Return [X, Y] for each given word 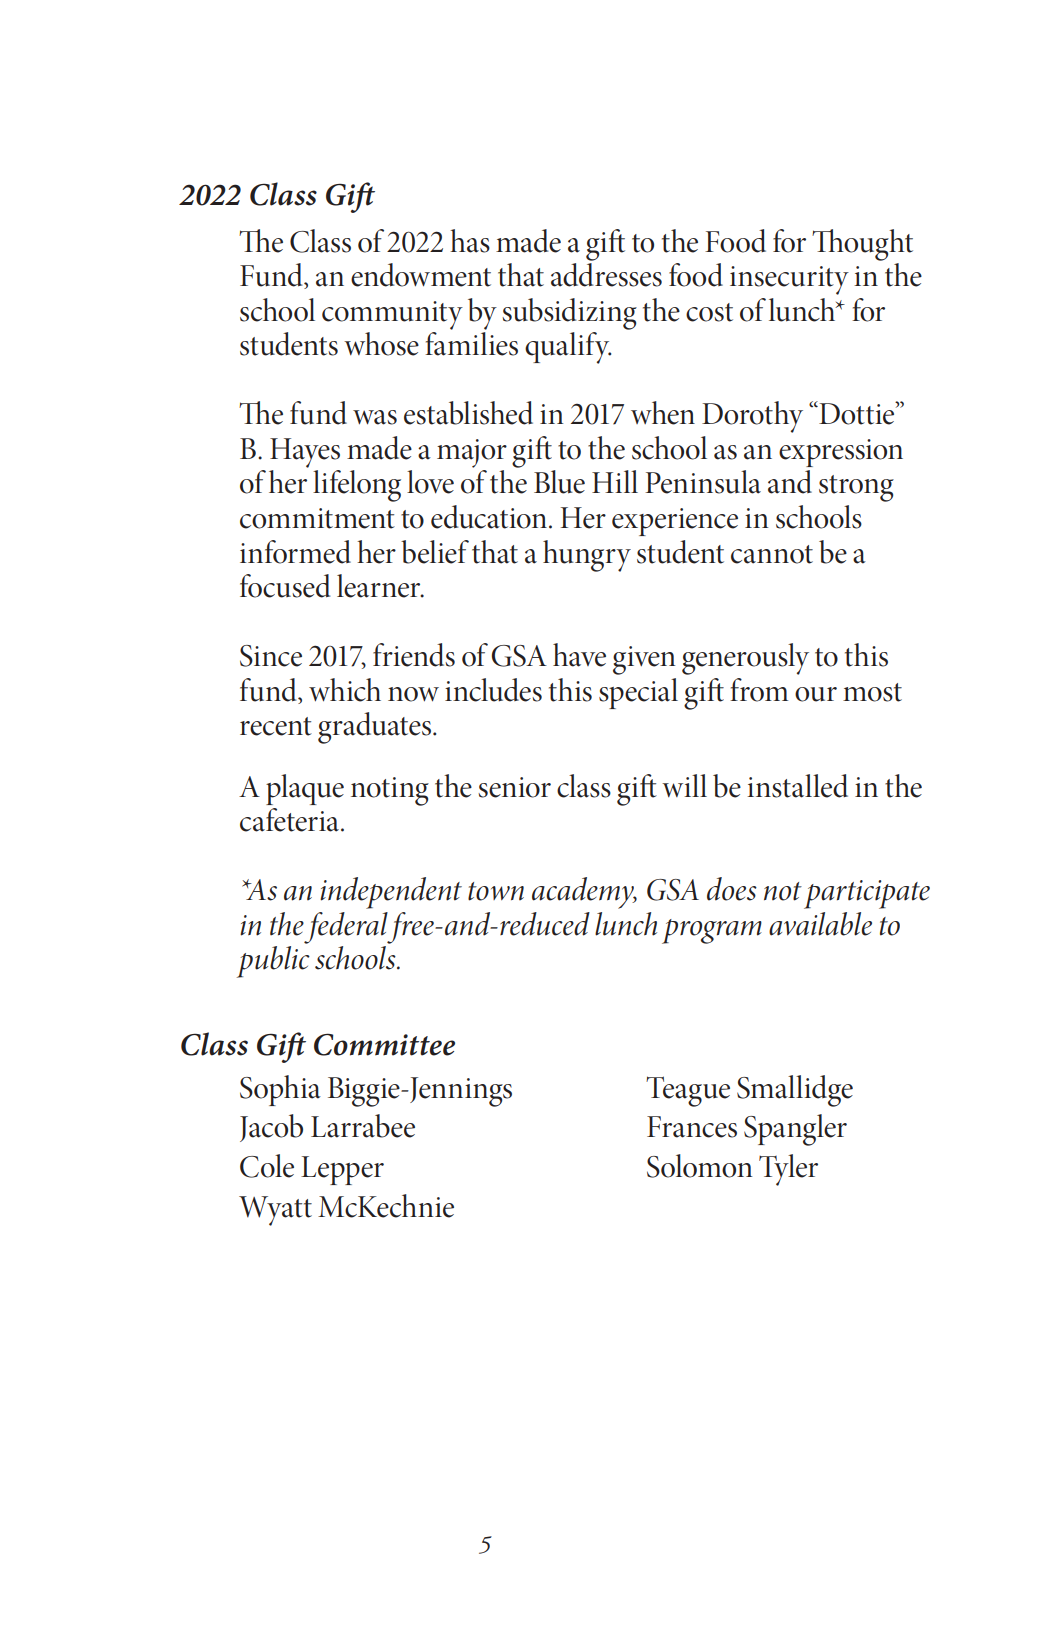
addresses [606, 275]
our [816, 694]
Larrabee [363, 1126]
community [392, 315]
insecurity [789, 280]
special [638, 693]
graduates [374, 728]
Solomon [699, 1166]
